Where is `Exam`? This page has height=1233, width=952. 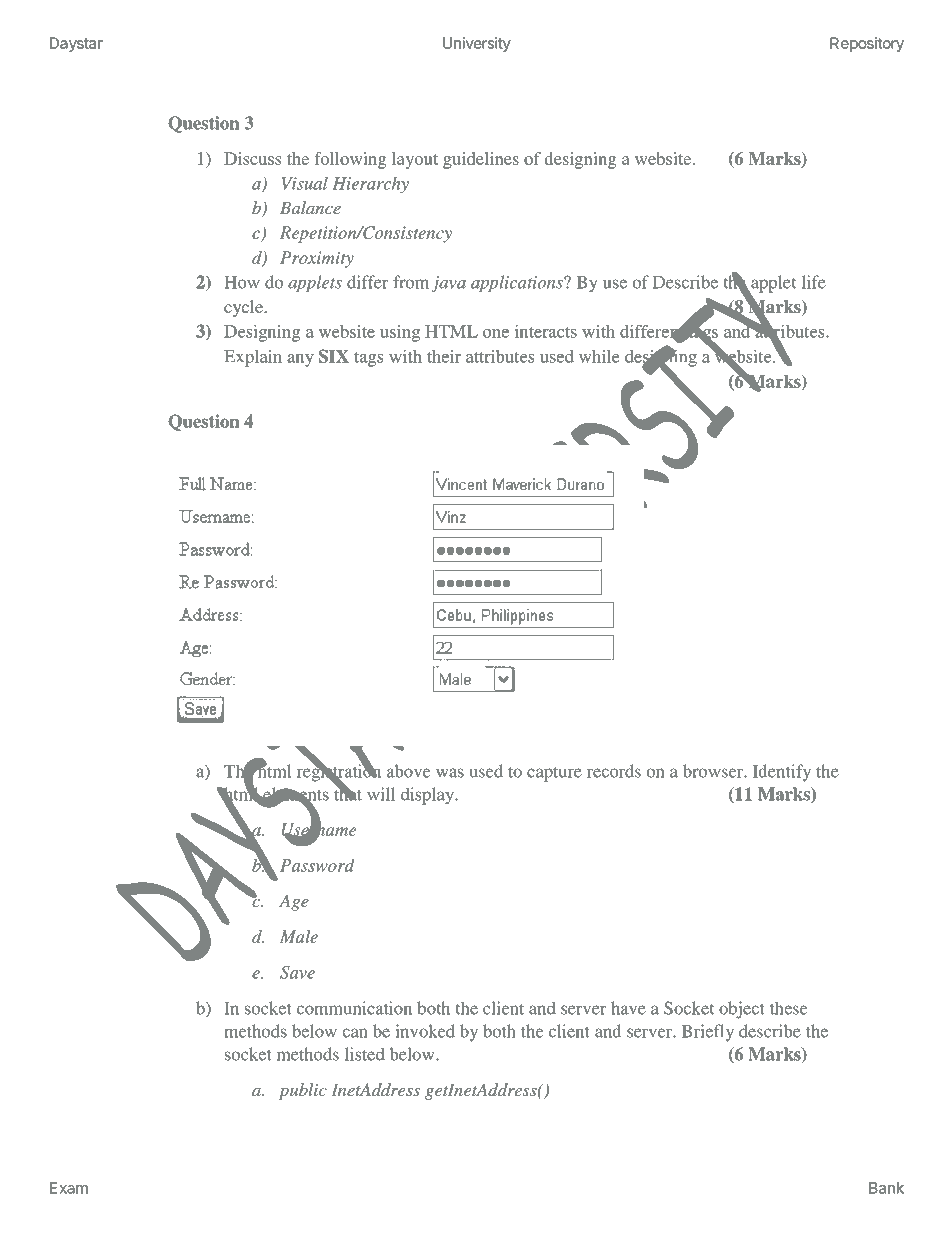
Exam is located at coordinates (69, 1188).
